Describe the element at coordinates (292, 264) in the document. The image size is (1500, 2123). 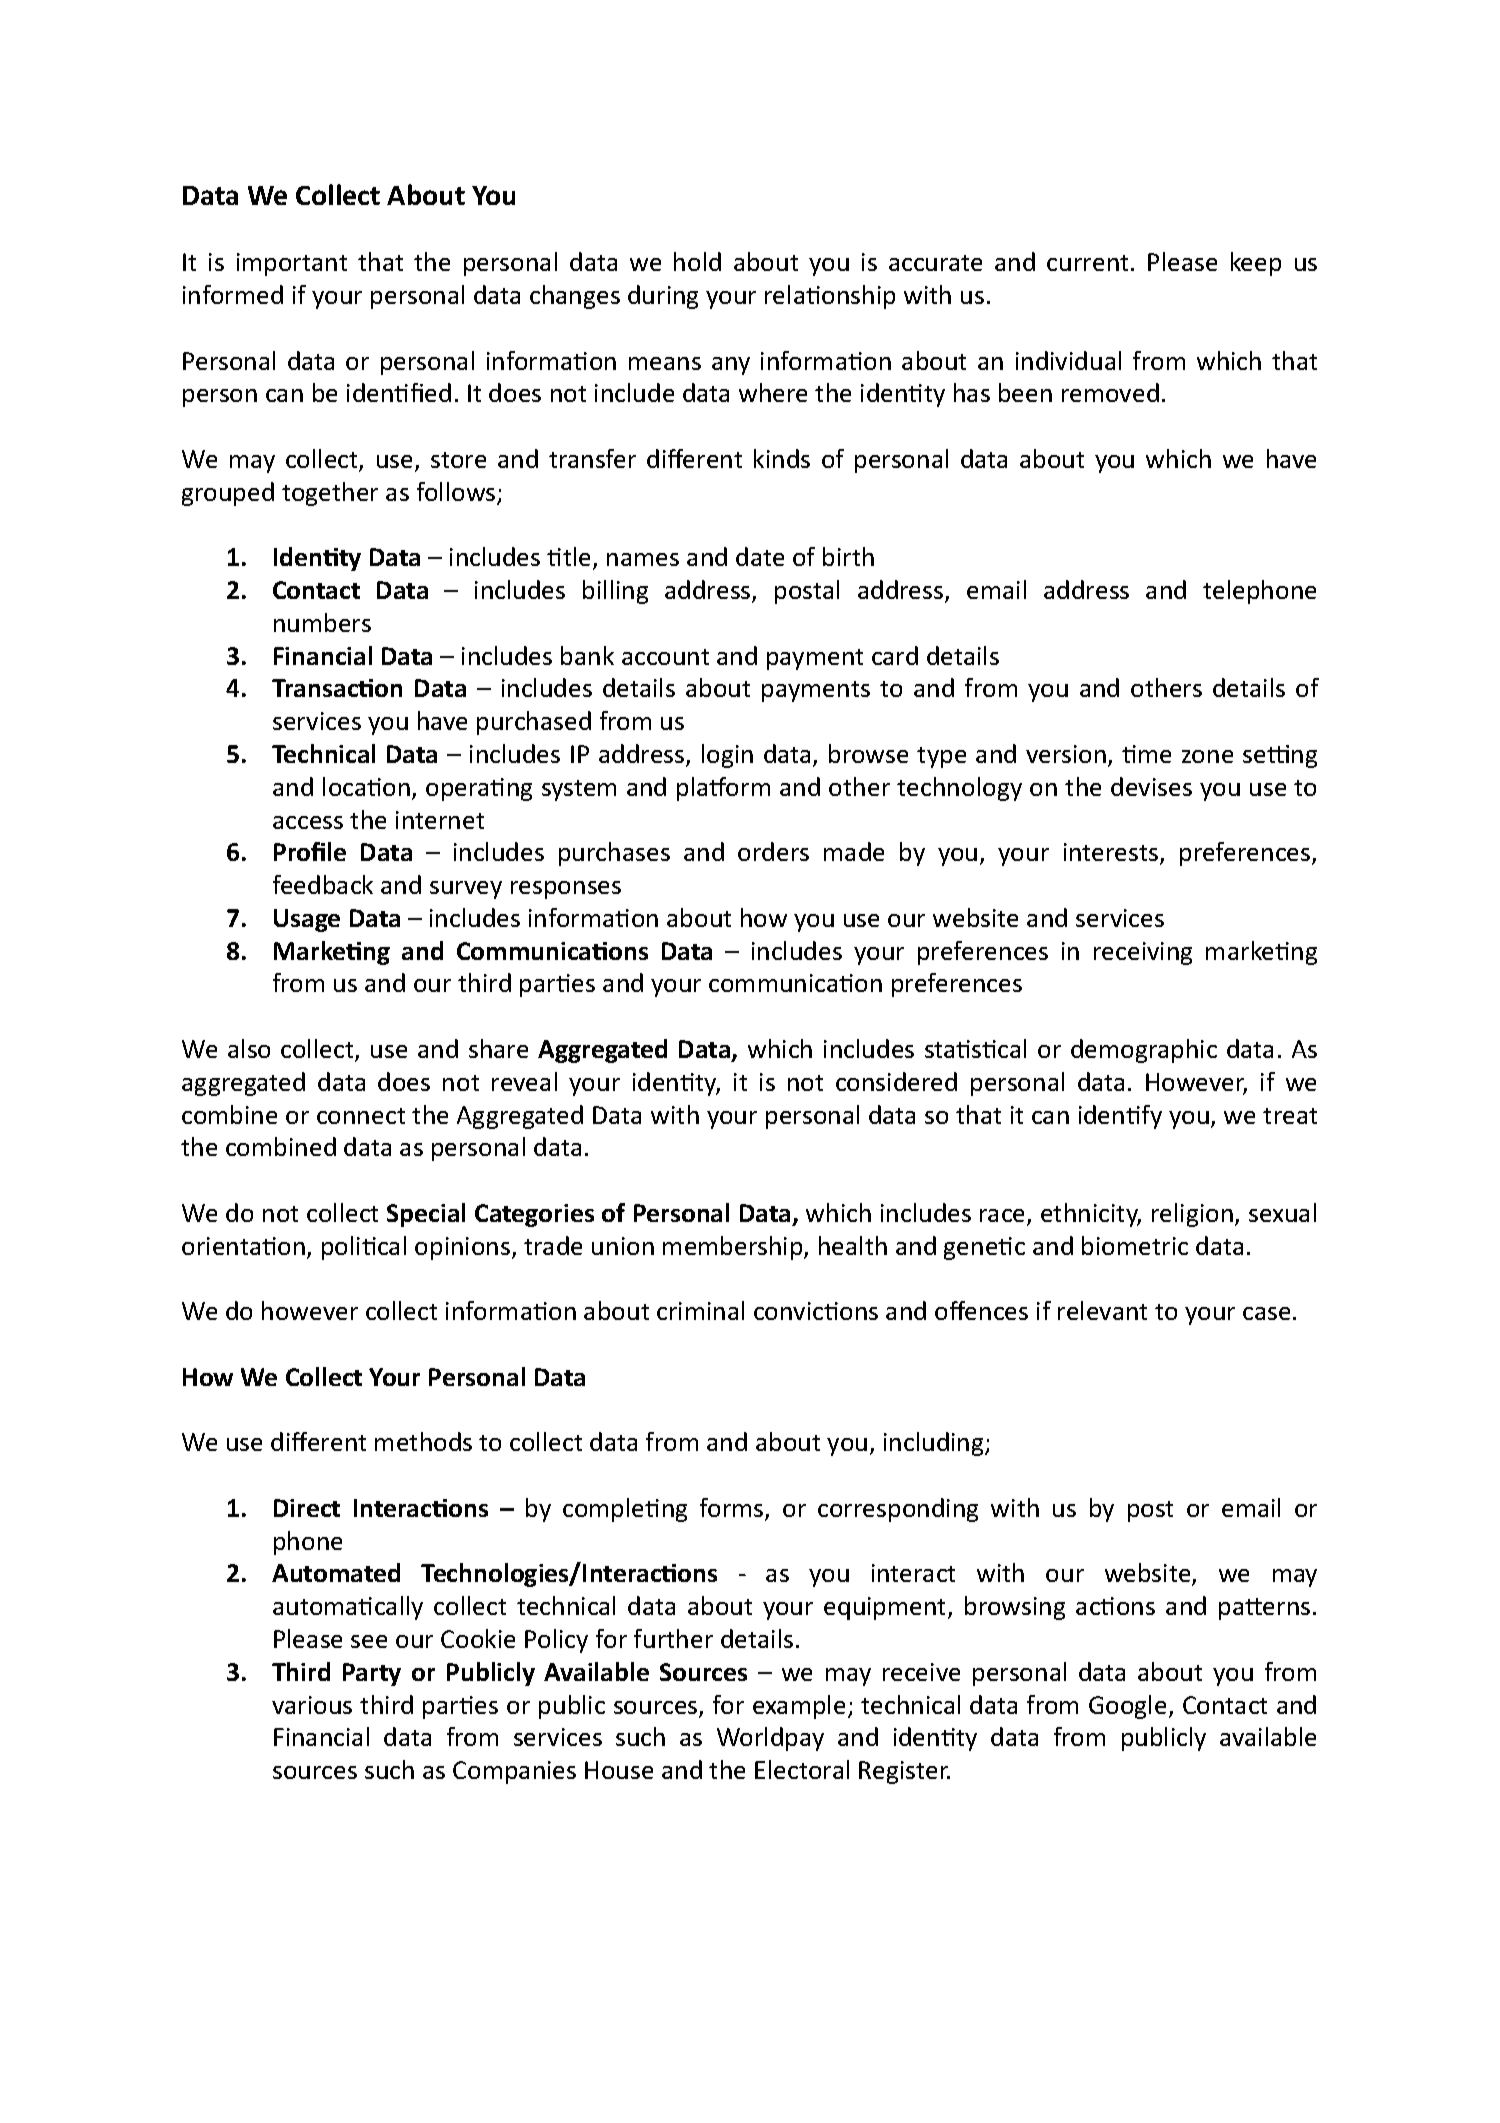
I see `important` at that location.
